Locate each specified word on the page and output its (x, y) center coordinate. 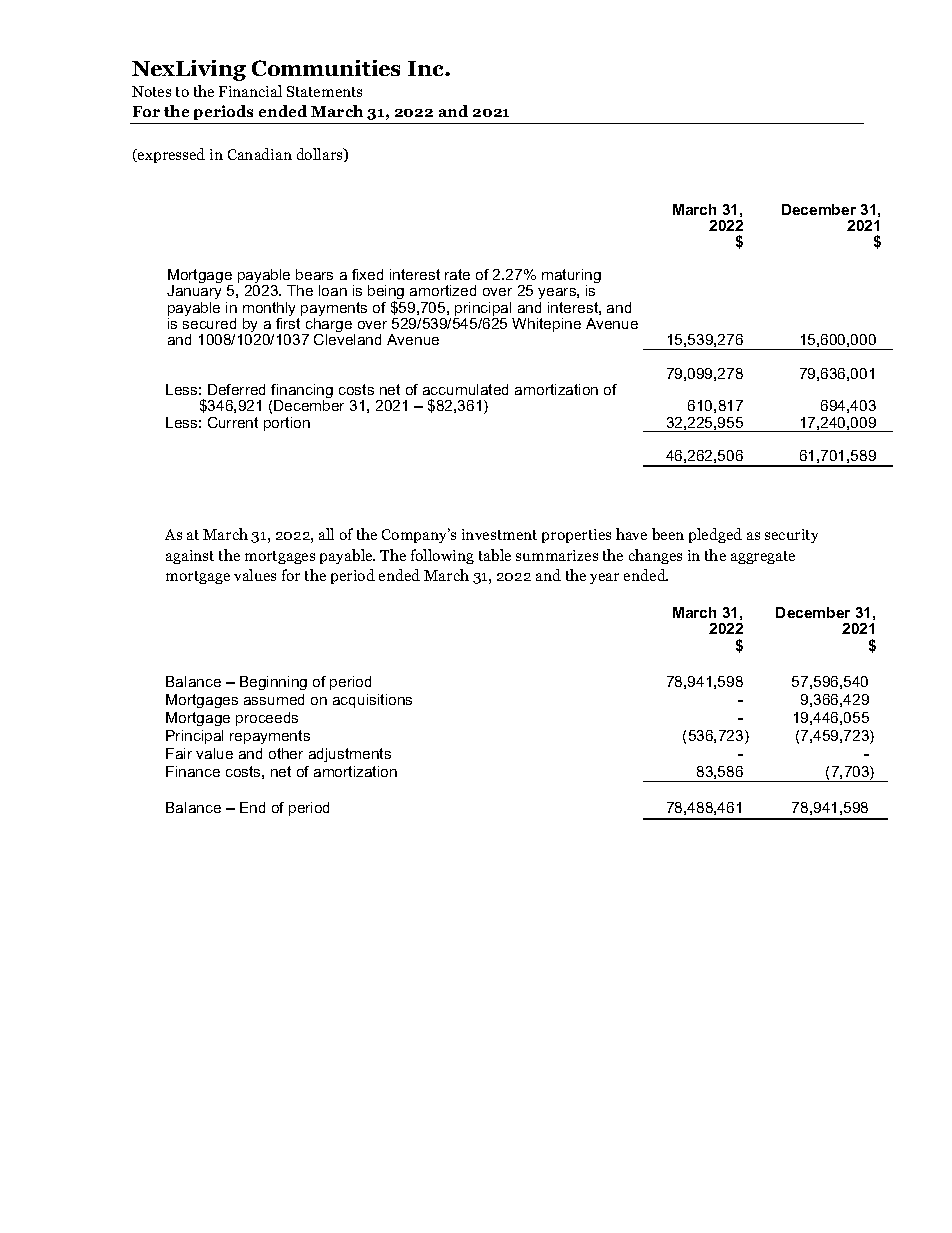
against (190, 557)
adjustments (350, 755)
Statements (324, 91)
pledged (715, 535)
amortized (443, 290)
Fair (179, 753)
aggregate (763, 557)
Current (233, 422)
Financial (250, 91)
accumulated (465, 389)
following (442, 556)
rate (457, 274)
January (194, 292)
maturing (571, 277)
